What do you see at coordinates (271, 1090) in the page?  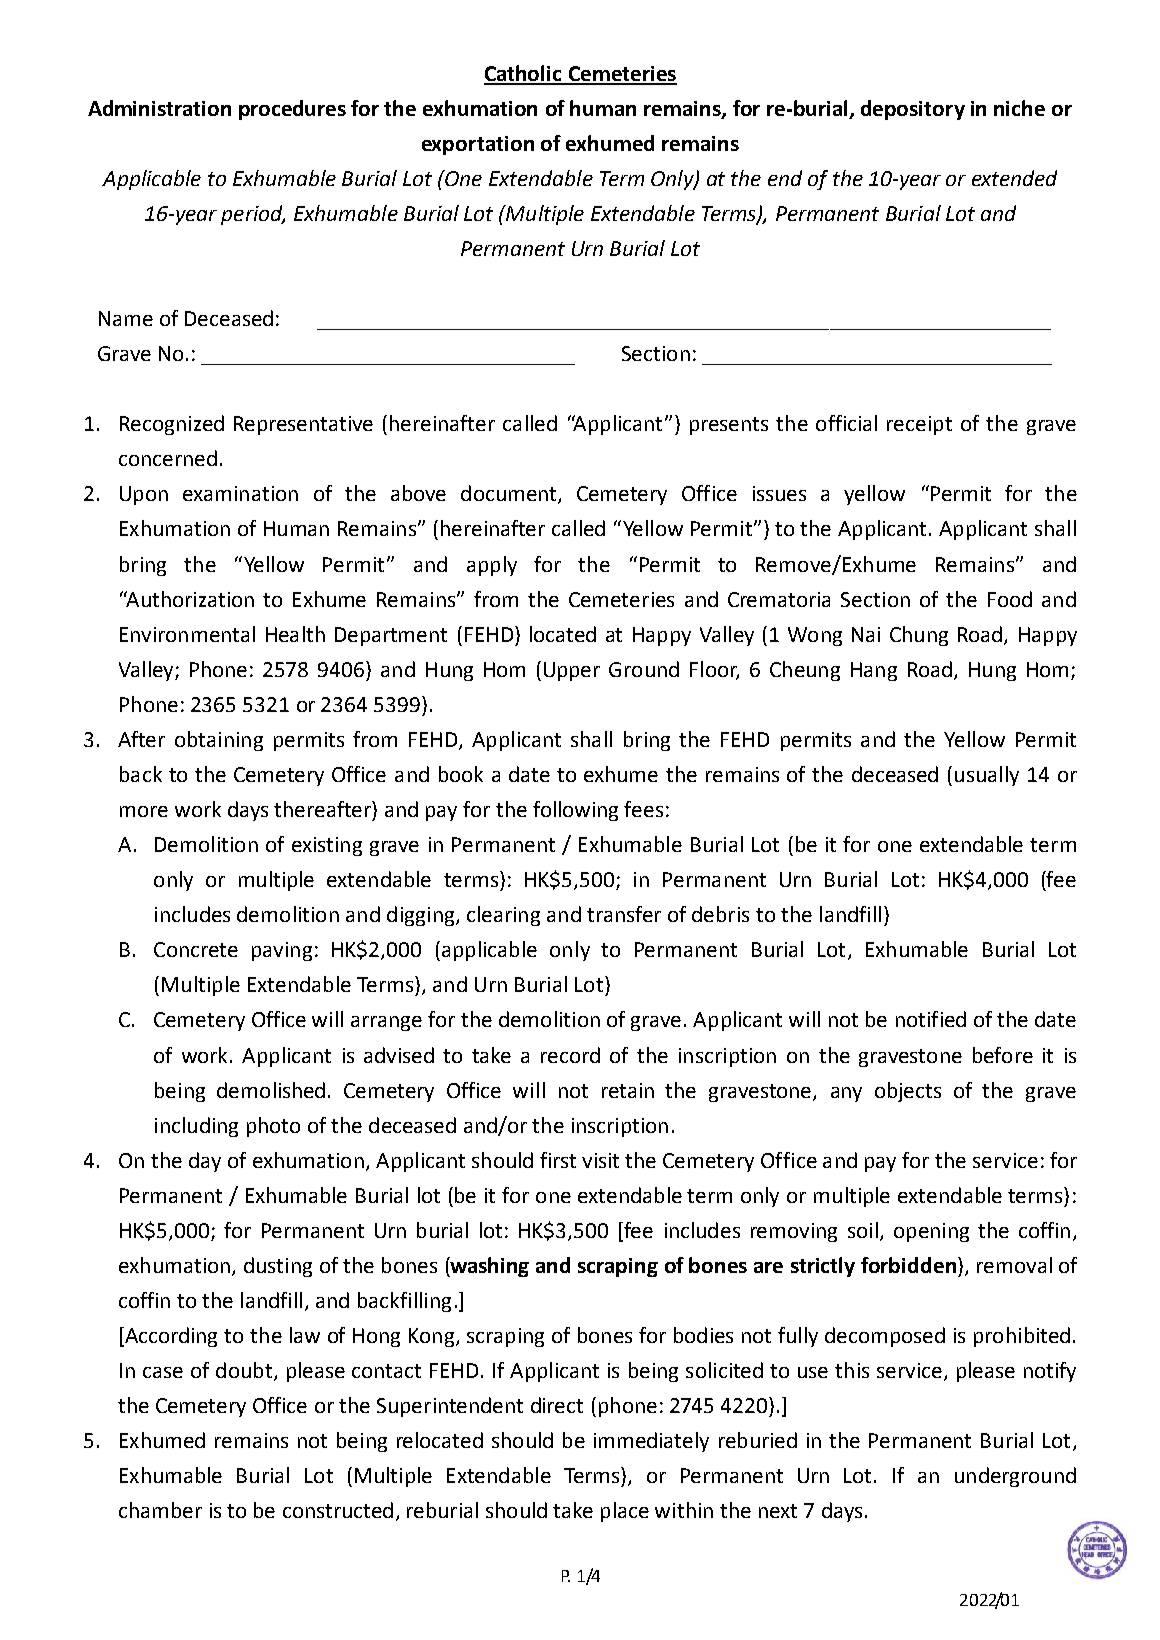 I see `demolished` at bounding box center [271, 1090].
